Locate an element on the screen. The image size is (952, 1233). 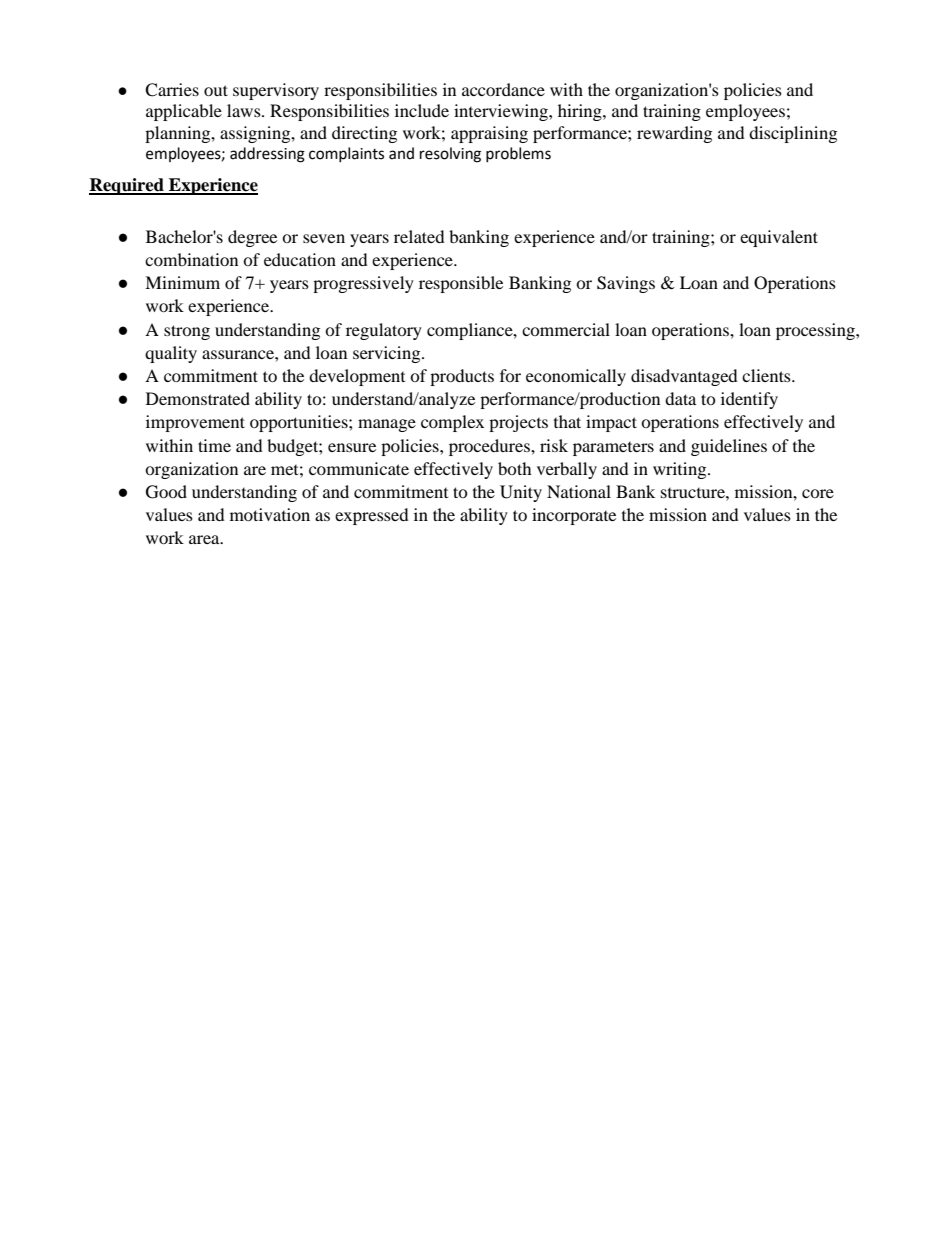
out is located at coordinates (216, 90).
